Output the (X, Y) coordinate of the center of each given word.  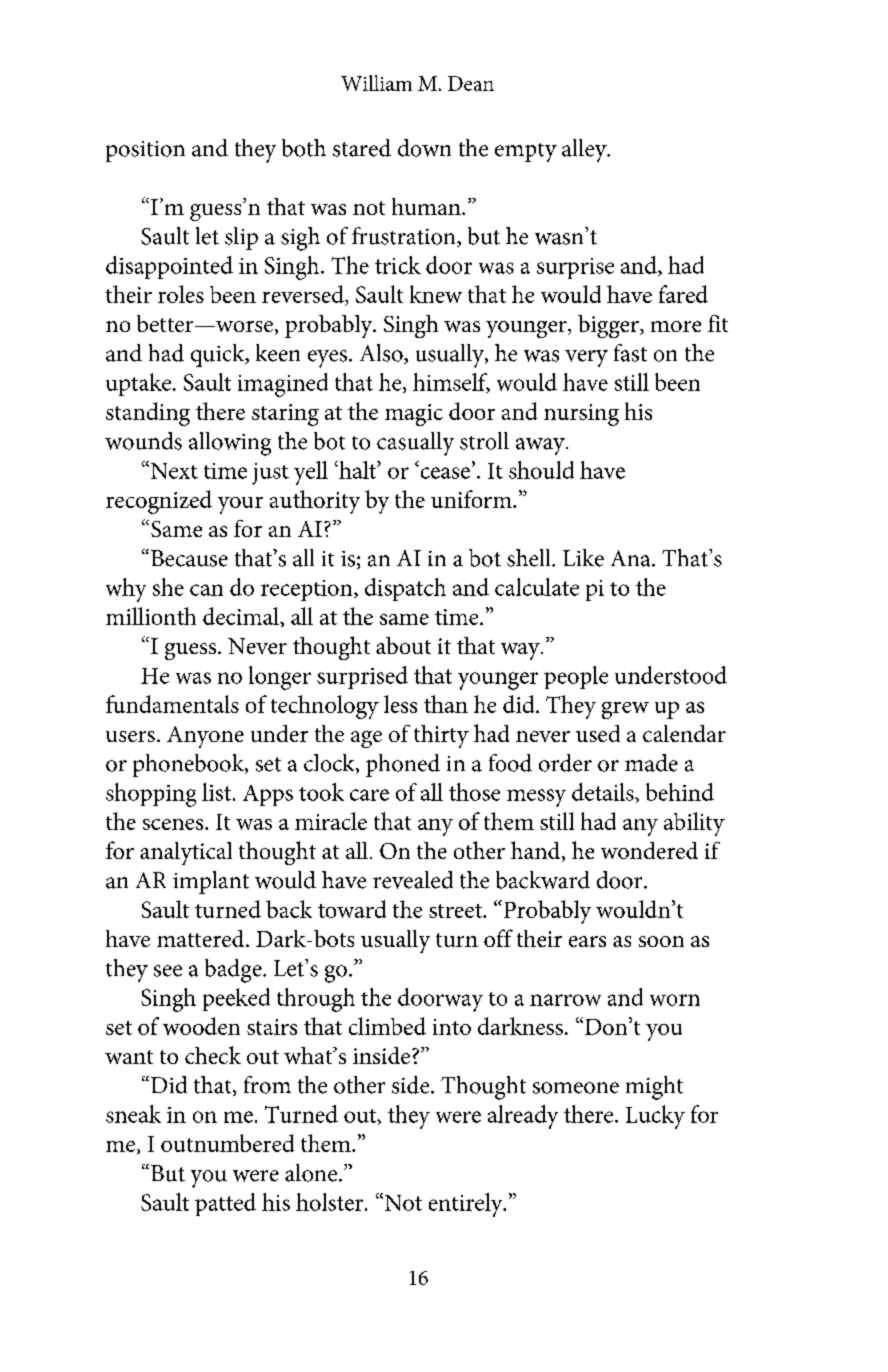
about (403, 645)
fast (630, 353)
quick (219, 355)
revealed (413, 880)
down (424, 148)
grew (625, 710)
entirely (467, 1205)
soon (661, 941)
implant (211, 882)
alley (585, 150)
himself (451, 383)
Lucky (655, 1117)
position (145, 151)
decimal (242, 616)
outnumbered (227, 1143)
